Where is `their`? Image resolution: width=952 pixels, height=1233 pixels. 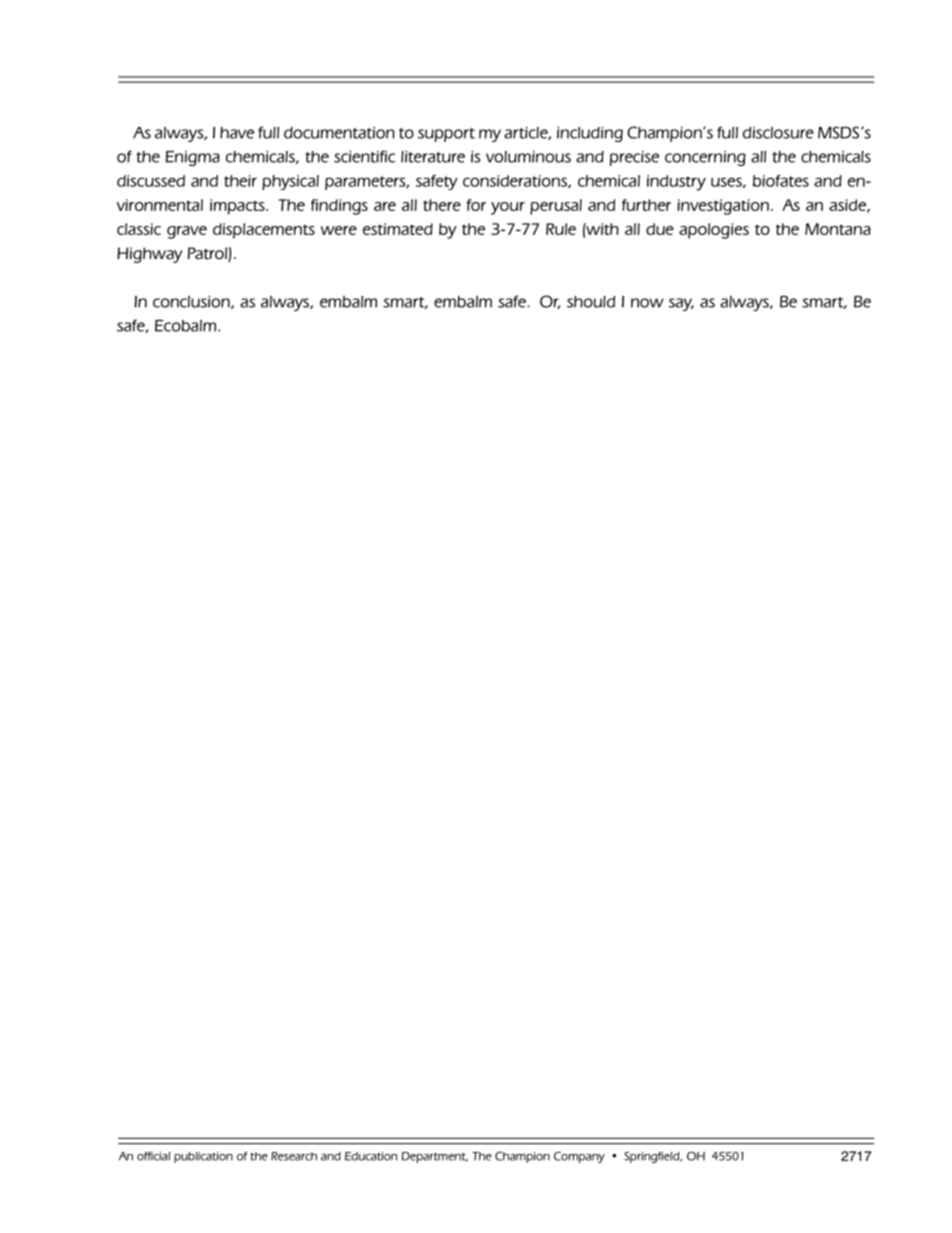
their is located at coordinates (240, 181).
